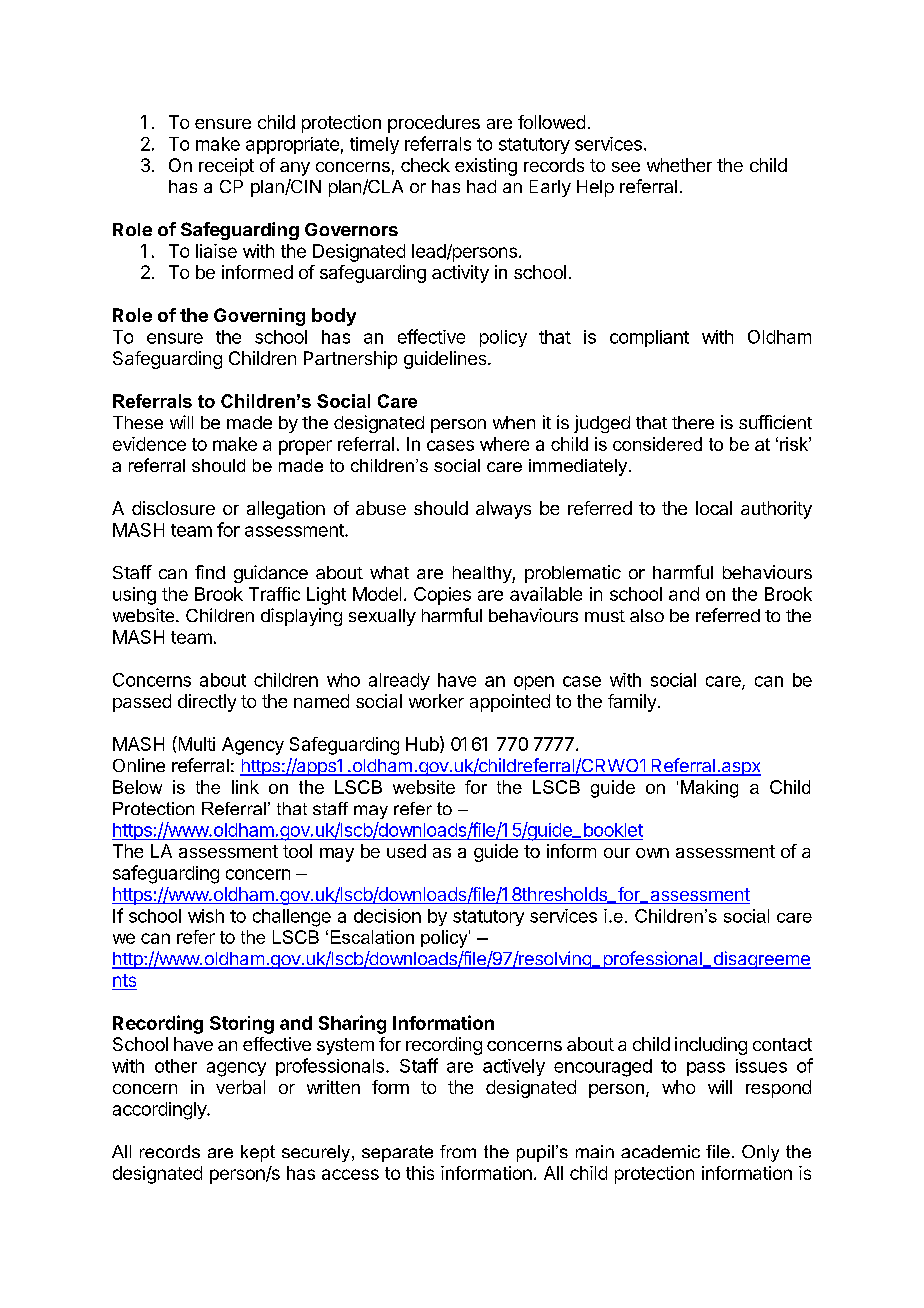  What do you see at coordinates (442, 596) in the document?
I see `Copies` at bounding box center [442, 596].
